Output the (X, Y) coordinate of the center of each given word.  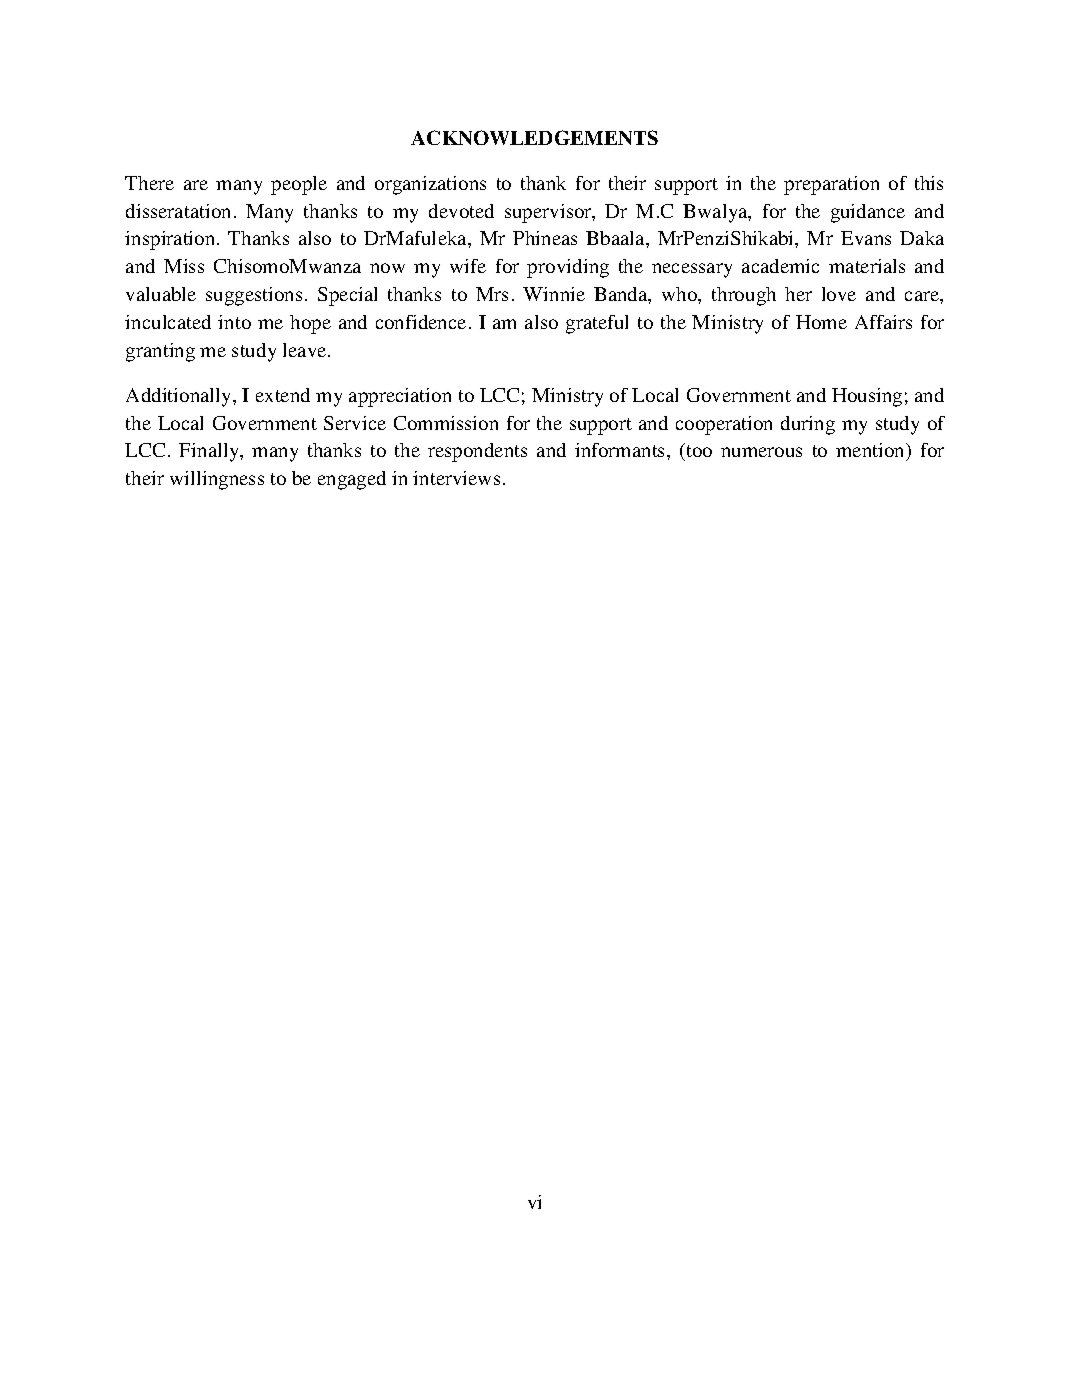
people (299, 185)
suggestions (254, 296)
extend (283, 395)
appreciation (400, 397)
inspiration (171, 240)
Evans (866, 238)
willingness (217, 480)
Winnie (554, 294)
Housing (867, 397)
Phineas (545, 238)
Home (821, 322)
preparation (831, 185)
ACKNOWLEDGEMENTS (534, 137)
